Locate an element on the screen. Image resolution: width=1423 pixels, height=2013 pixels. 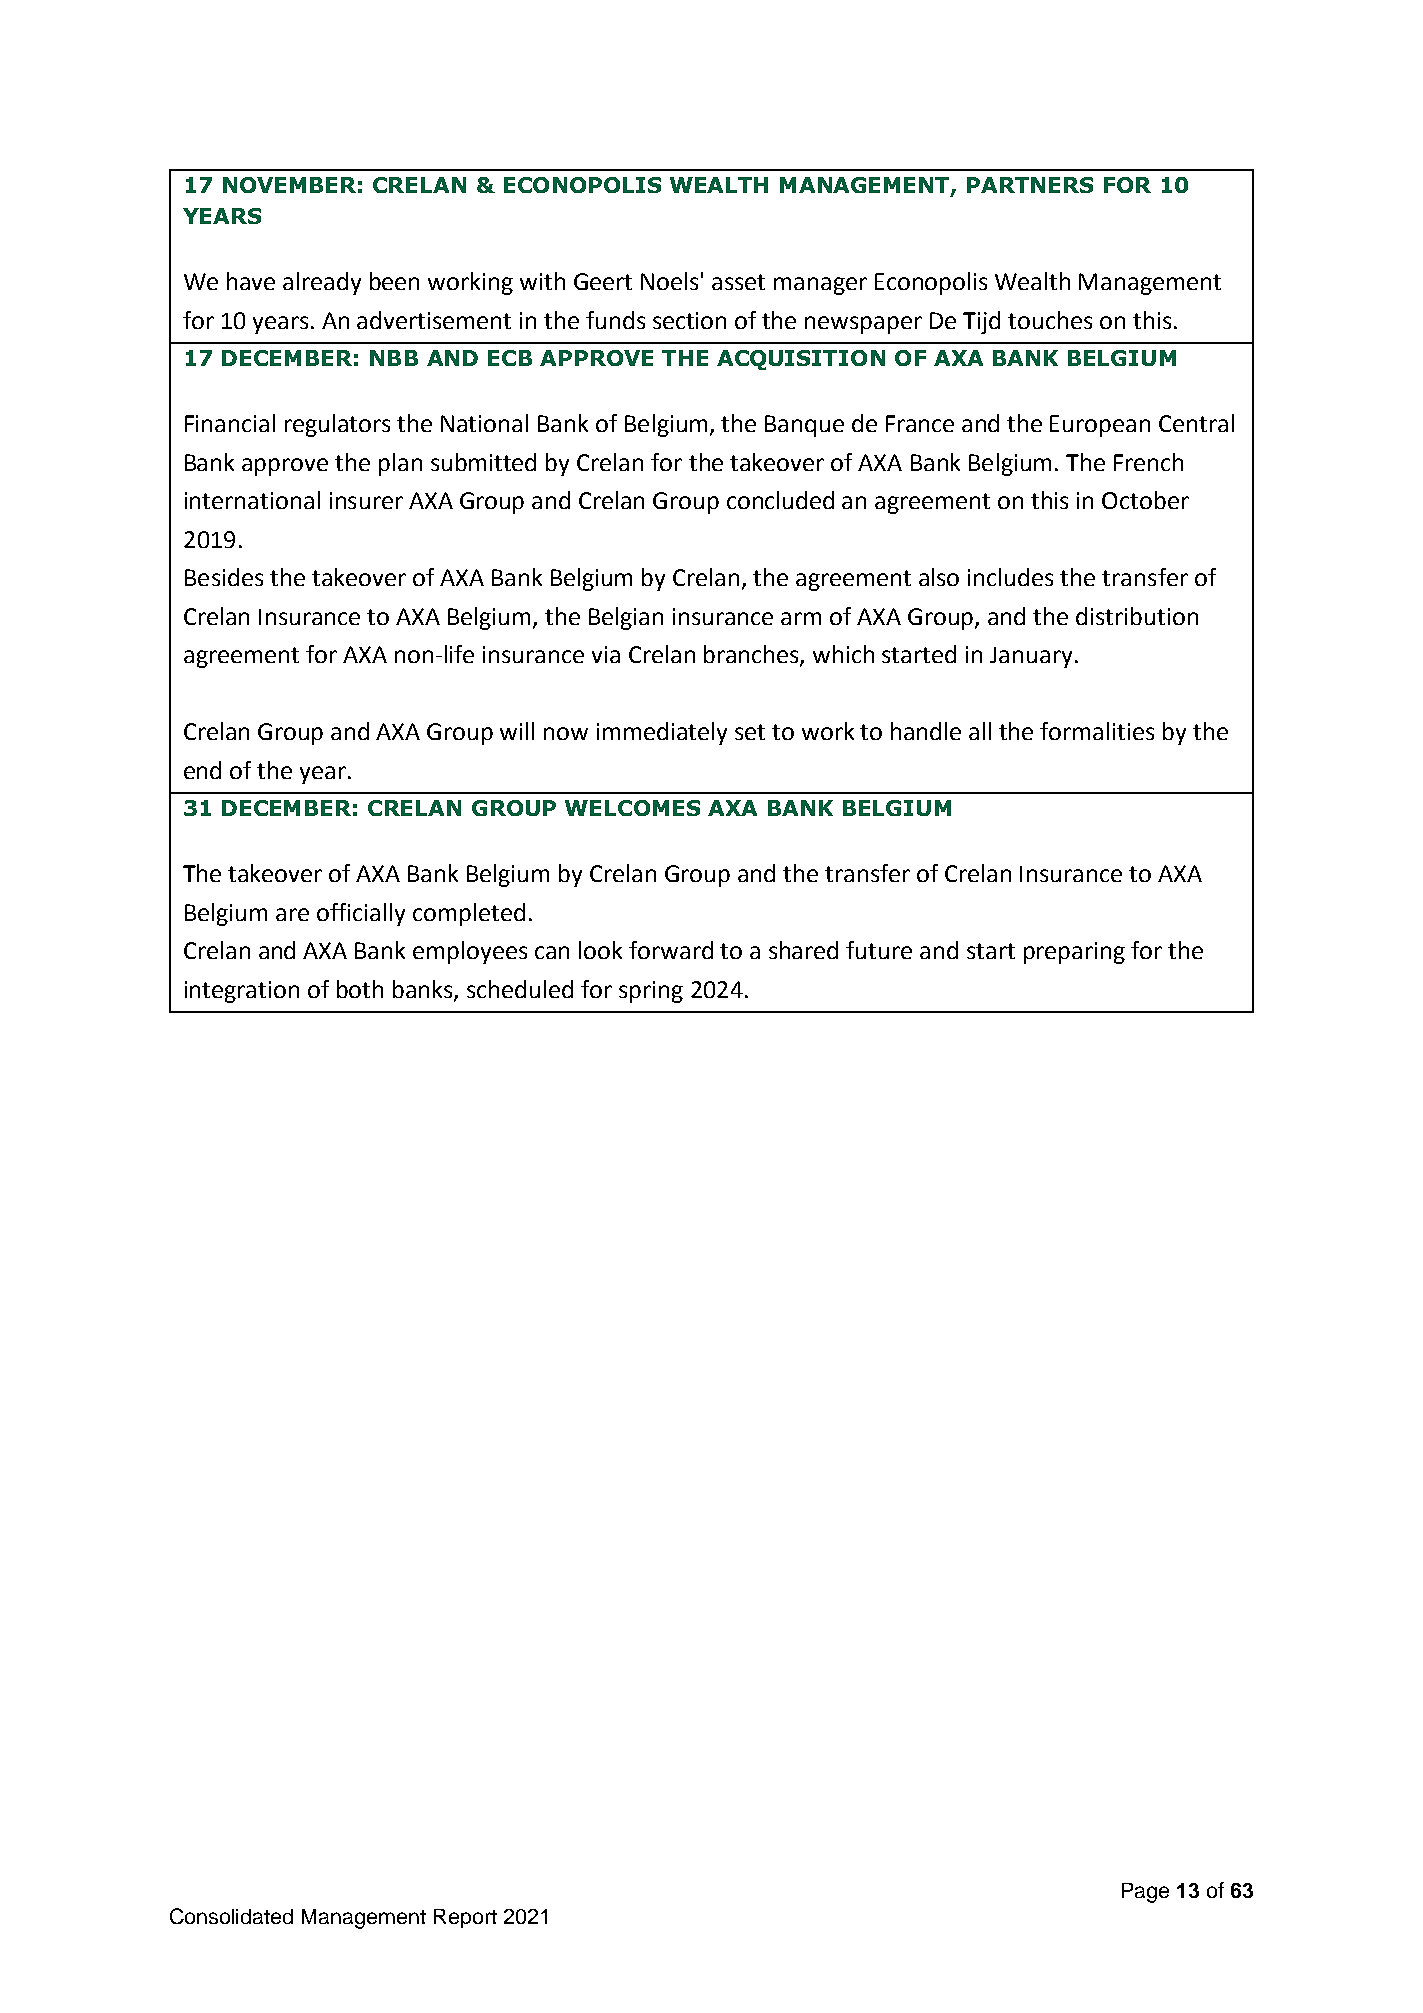
both is located at coordinates (360, 989).
